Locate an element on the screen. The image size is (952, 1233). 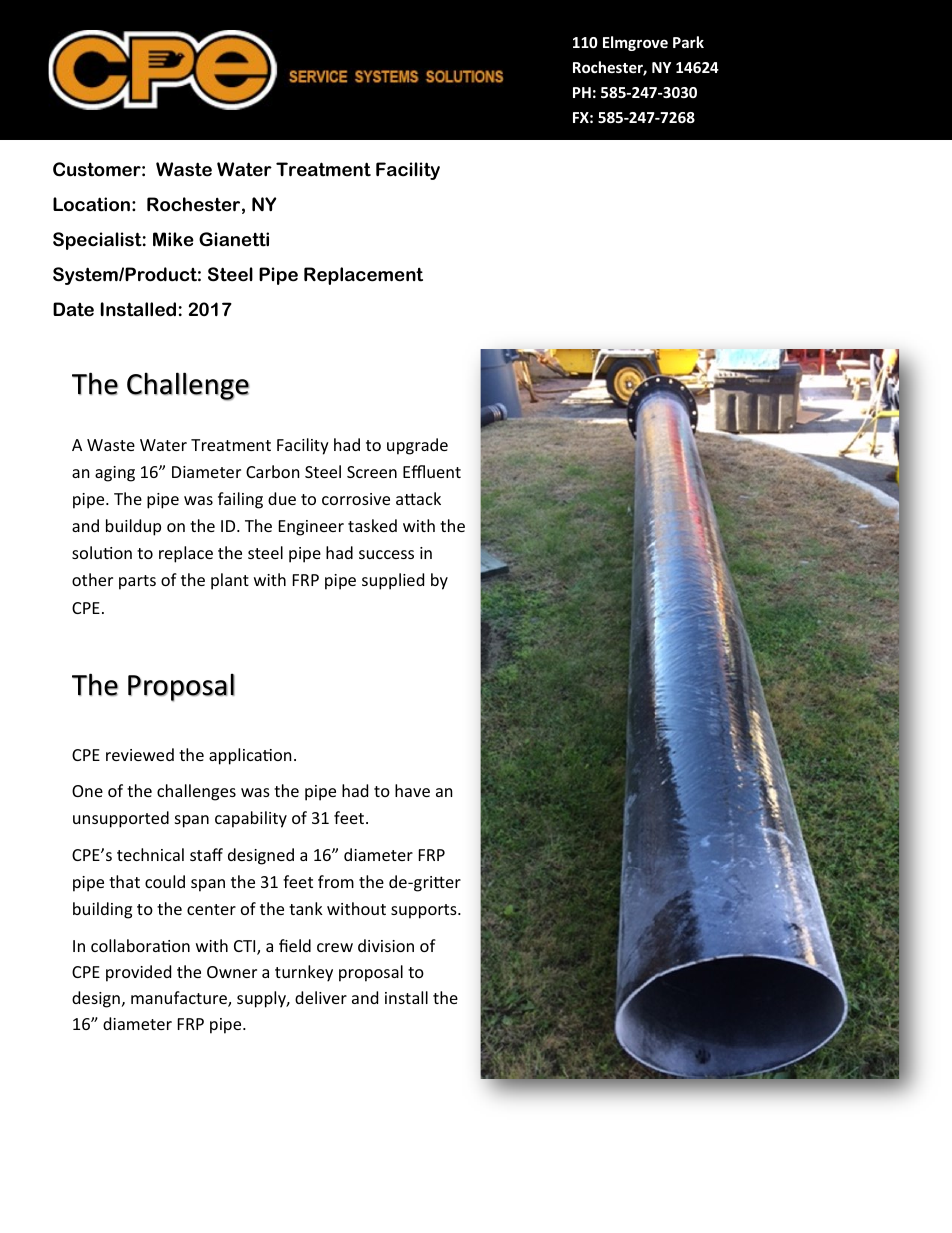
Mike is located at coordinates (173, 239).
